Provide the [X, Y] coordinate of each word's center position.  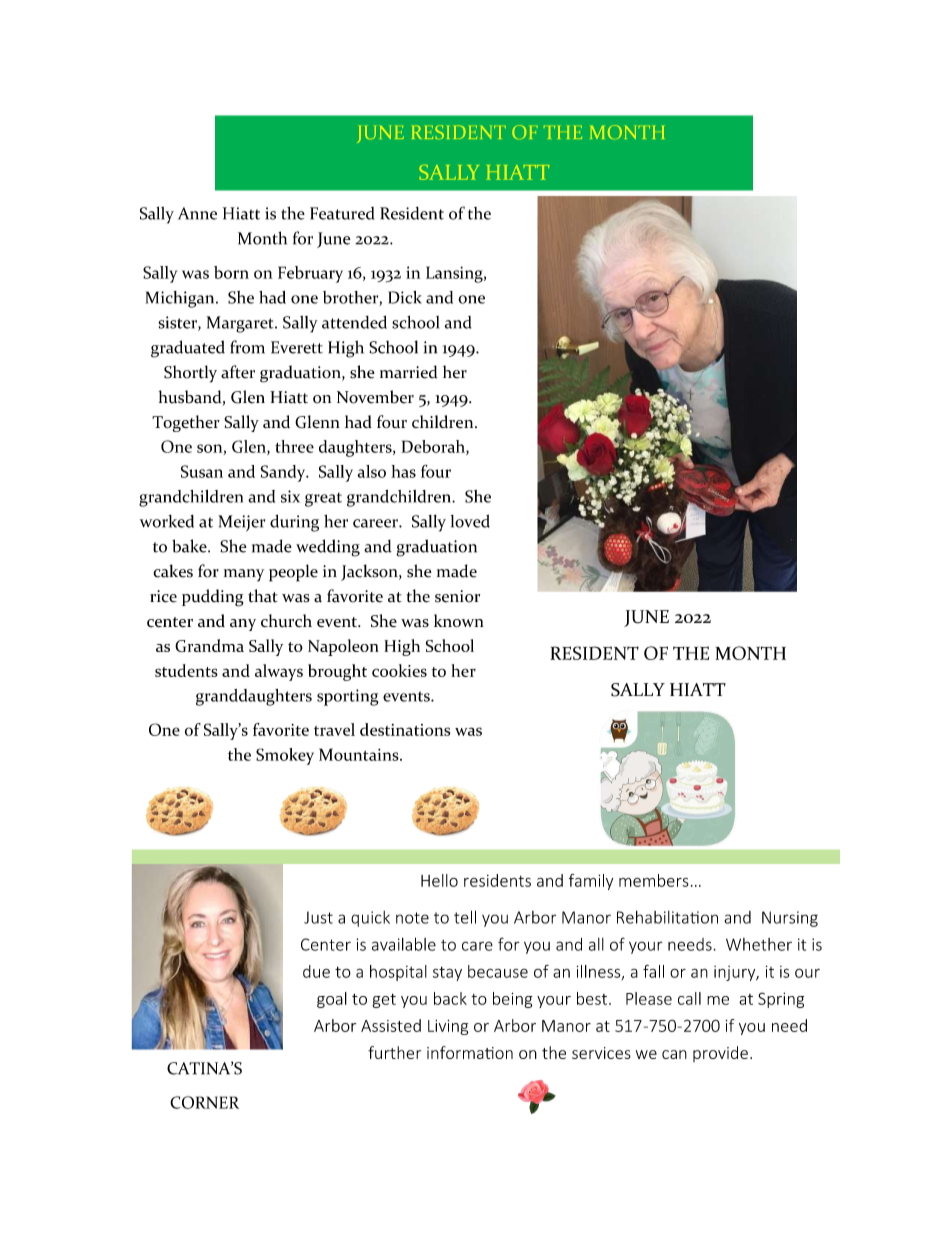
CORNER [204, 1102]
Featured [342, 213]
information [470, 1052]
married [409, 372]
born [231, 272]
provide [720, 1054]
